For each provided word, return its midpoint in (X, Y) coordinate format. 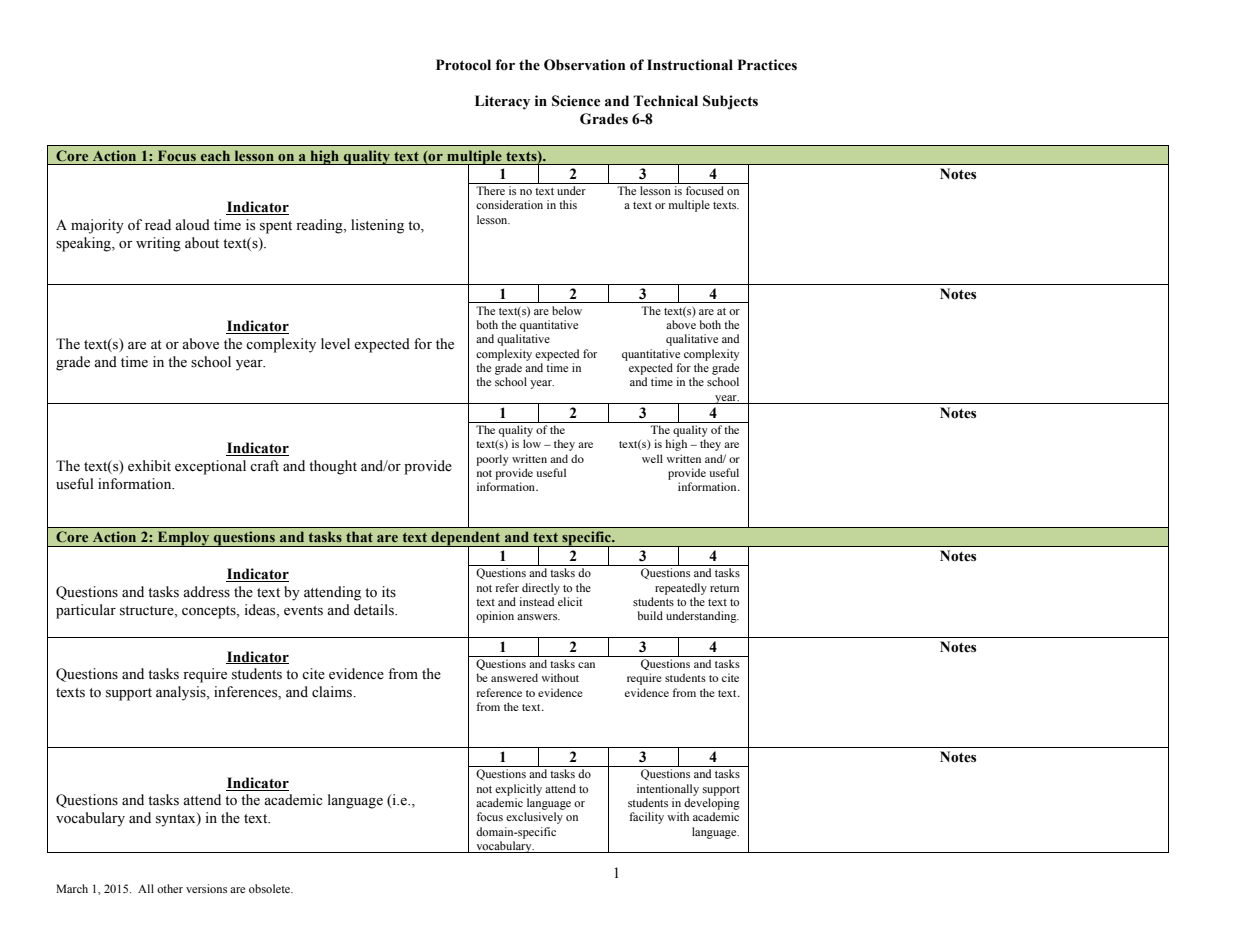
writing (158, 244)
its (389, 592)
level (335, 344)
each (215, 155)
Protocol (463, 65)
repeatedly (681, 589)
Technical (665, 101)
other (170, 888)
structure (148, 612)
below (567, 310)
